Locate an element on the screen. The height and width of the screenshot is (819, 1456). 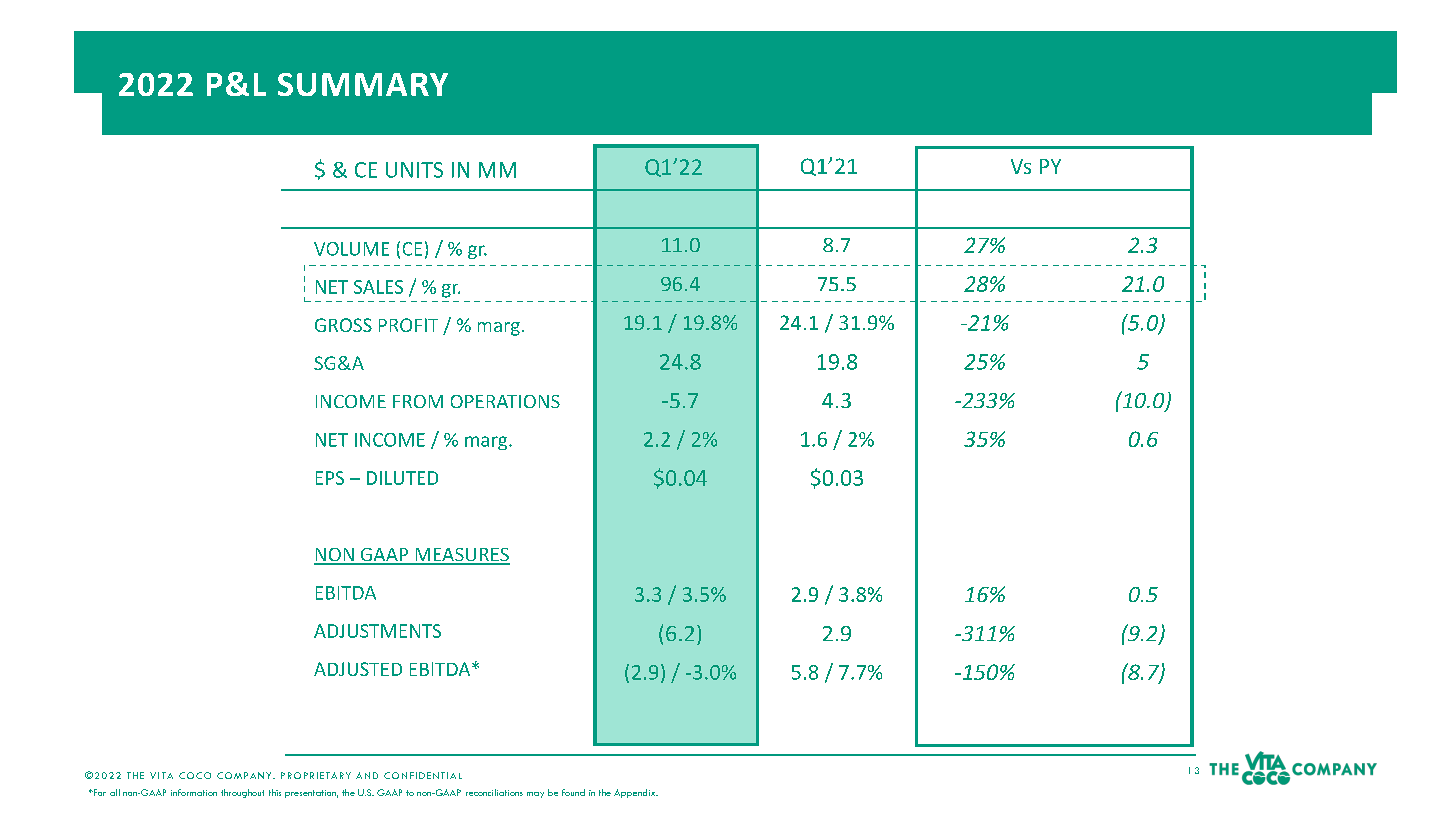
found is located at coordinates (573, 792).
